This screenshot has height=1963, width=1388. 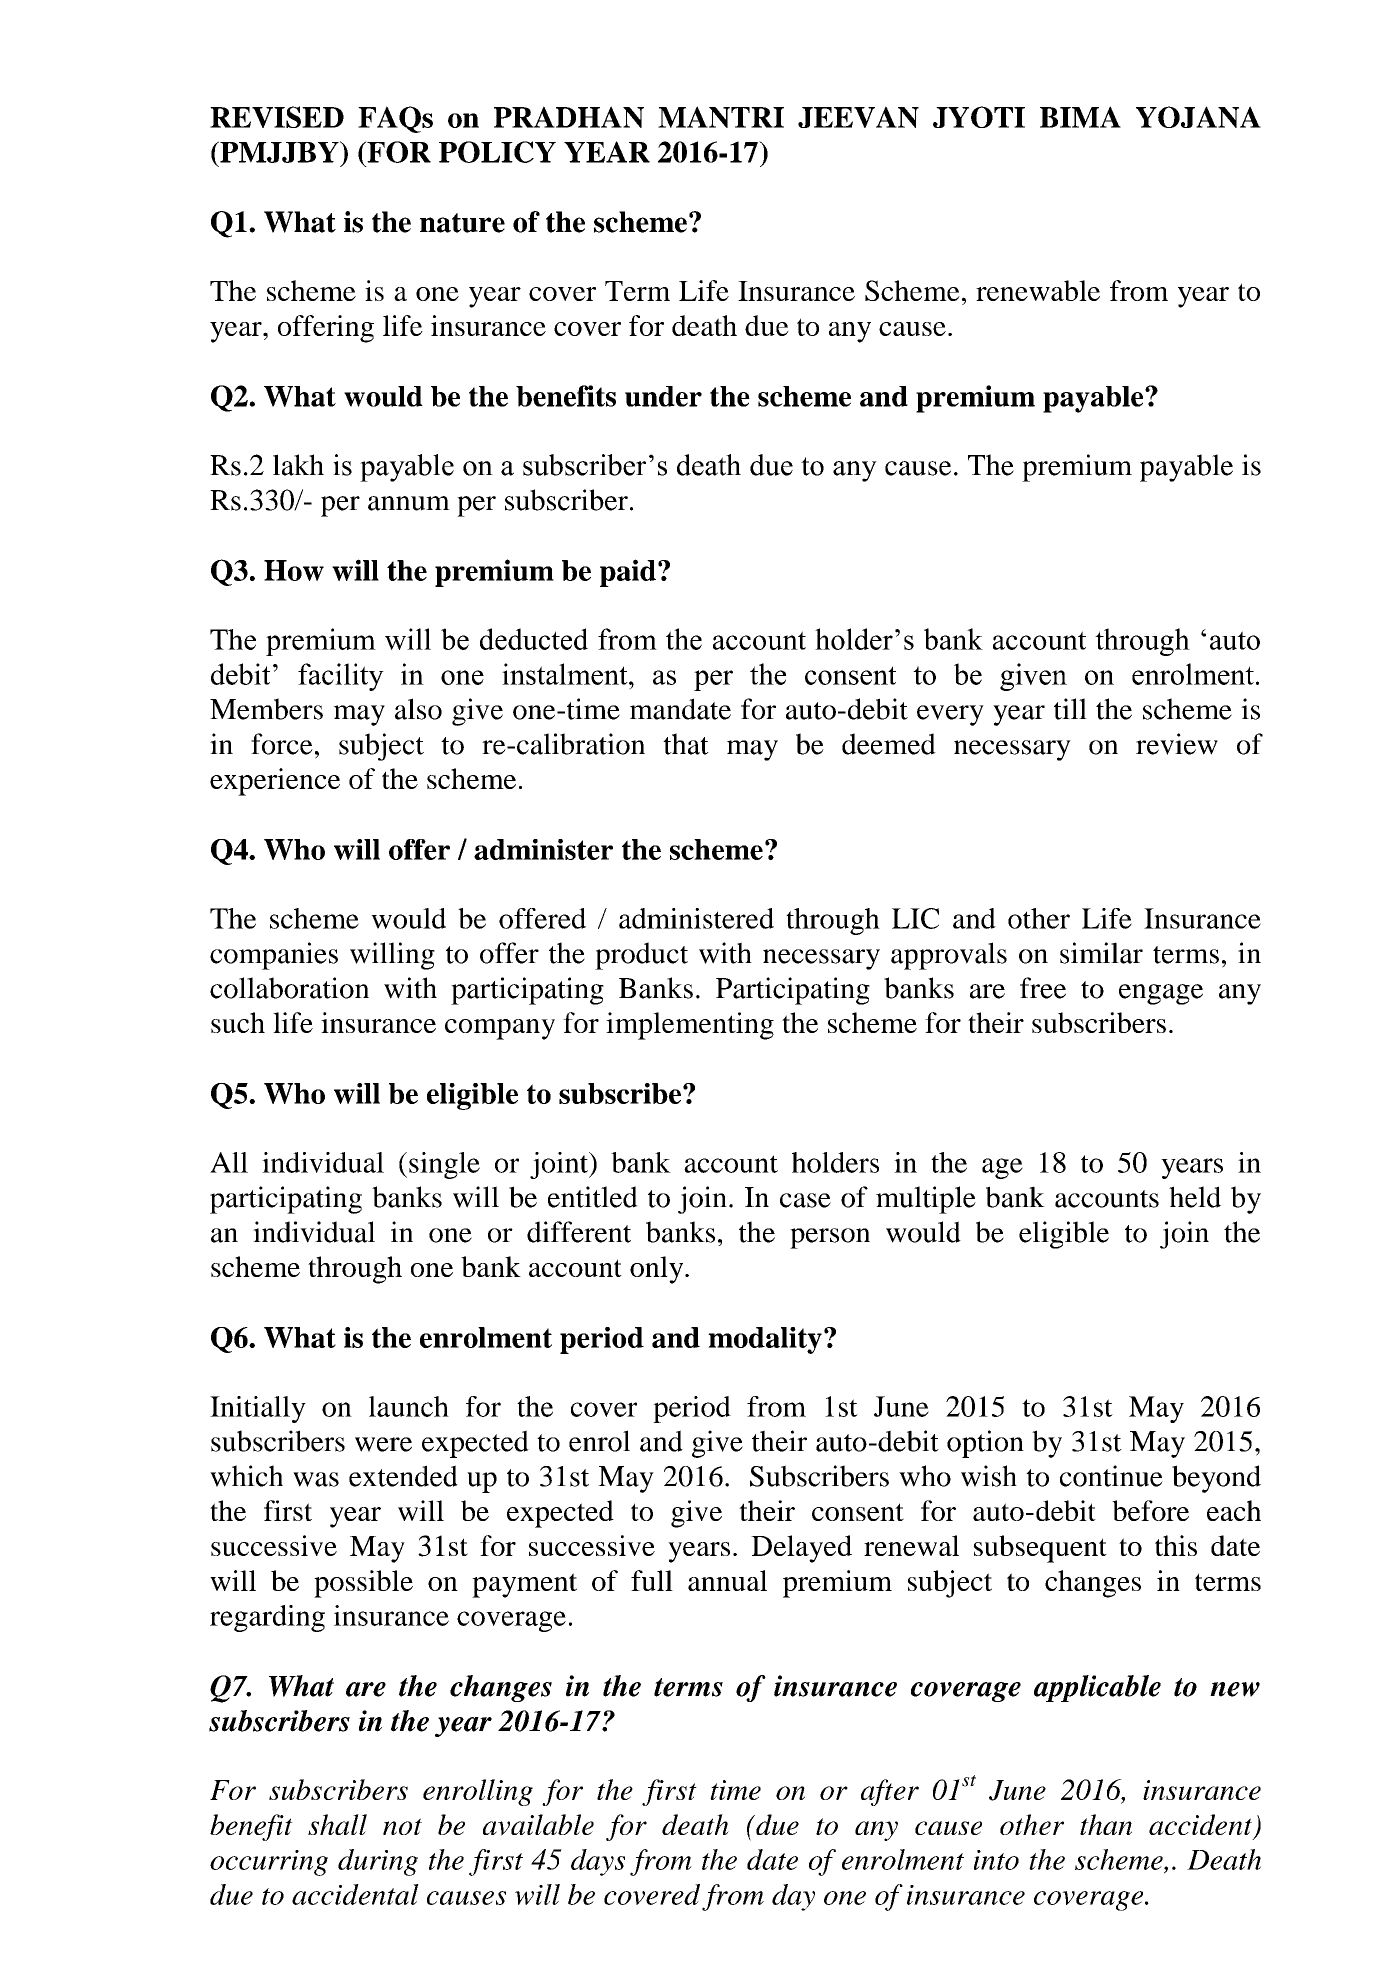 What do you see at coordinates (1195, 1197) in the screenshot?
I see `held` at bounding box center [1195, 1197].
